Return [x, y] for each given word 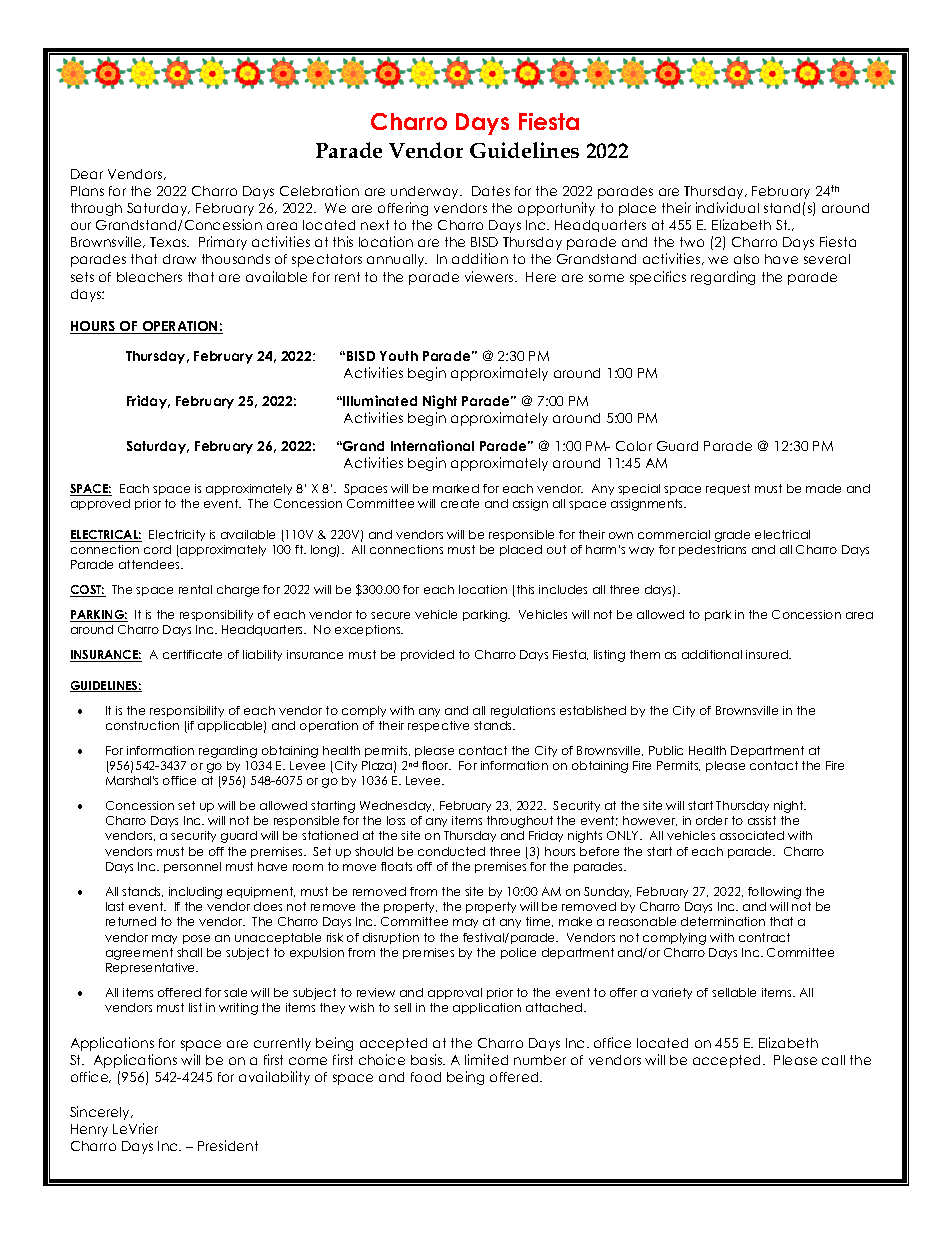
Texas [169, 242]
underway [426, 192]
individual [727, 207]
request [728, 489]
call [833, 1060]
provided [427, 655]
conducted [451, 851]
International [432, 445]
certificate [192, 654]
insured [768, 654]
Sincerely [101, 1113]
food [426, 1077]
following [774, 893]
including [195, 893]
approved [100, 504]
